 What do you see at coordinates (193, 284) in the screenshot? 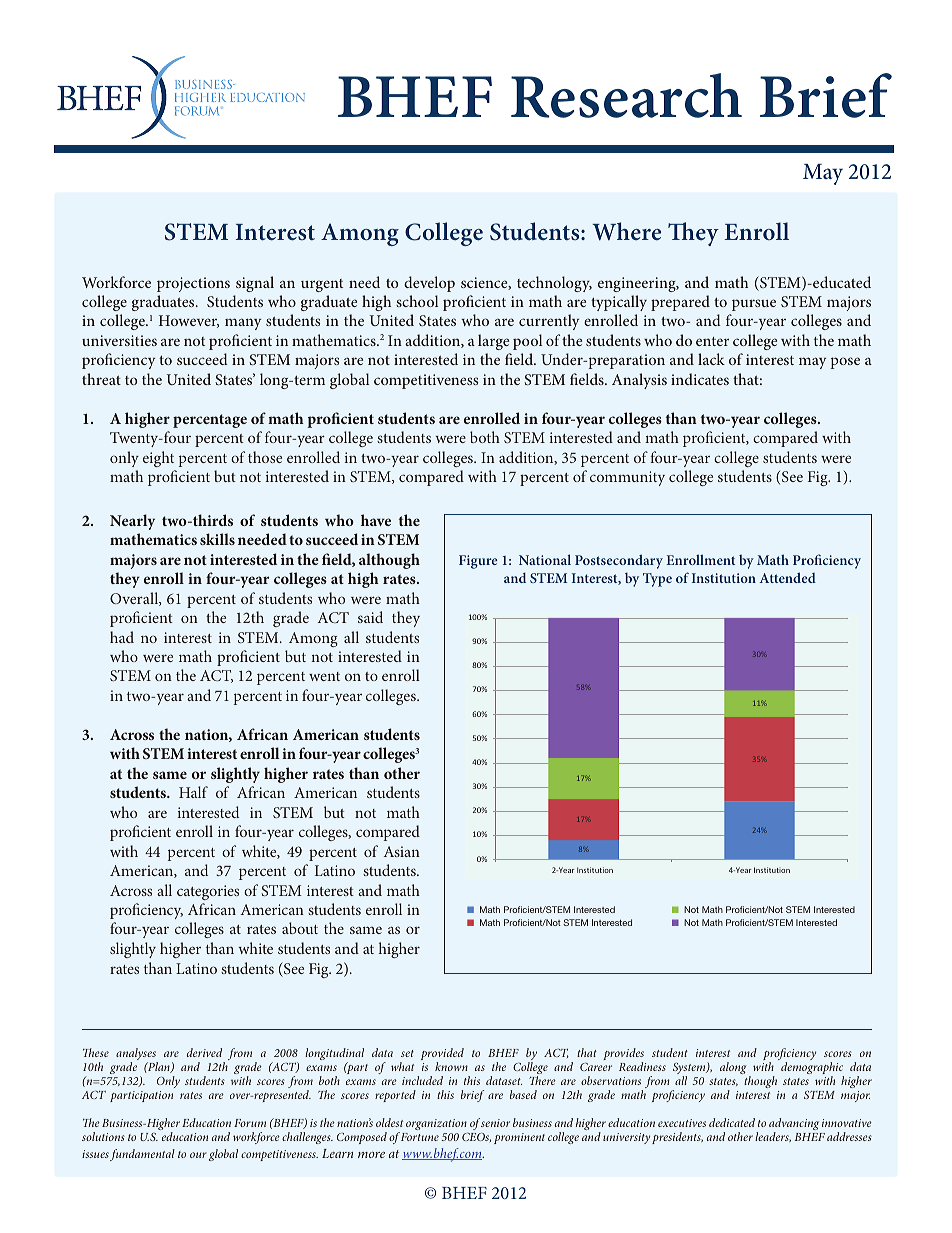
I see `projections` at bounding box center [193, 284].
